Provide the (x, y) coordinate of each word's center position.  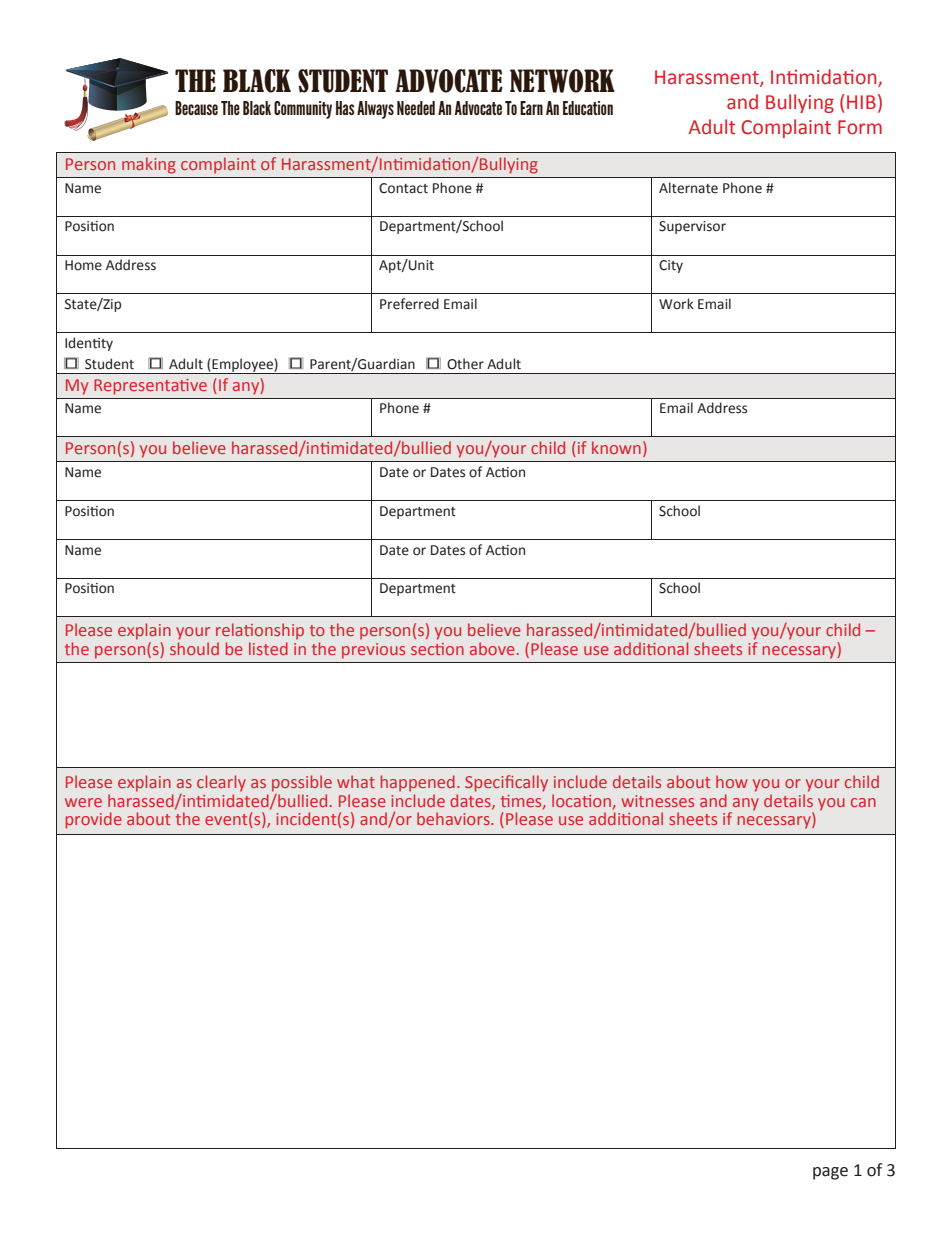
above (492, 648)
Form (860, 127)
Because (196, 108)
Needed (416, 108)
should (194, 647)
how (732, 781)
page (830, 1173)
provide (94, 820)
